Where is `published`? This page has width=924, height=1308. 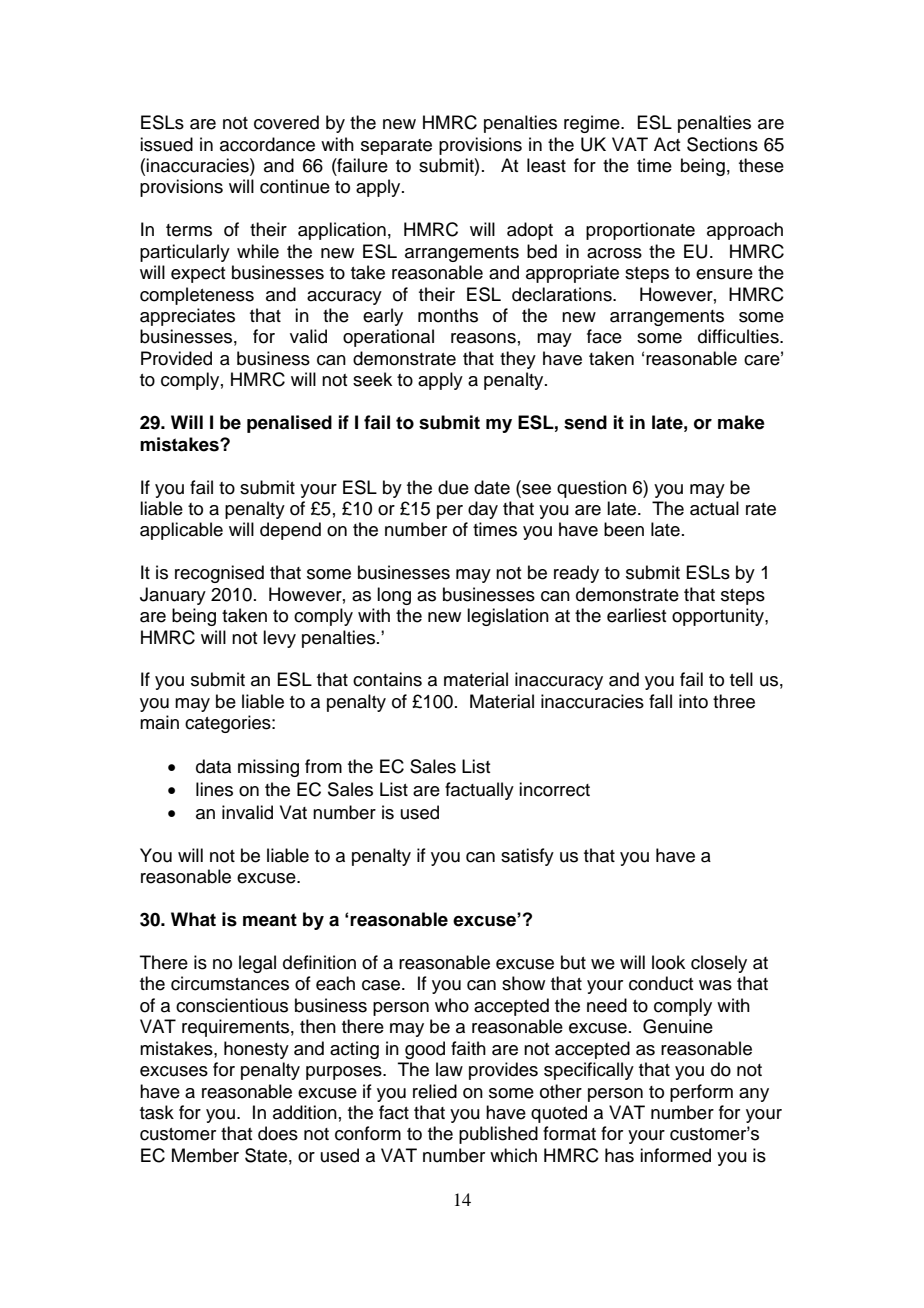
published is located at coordinates (498, 1135).
